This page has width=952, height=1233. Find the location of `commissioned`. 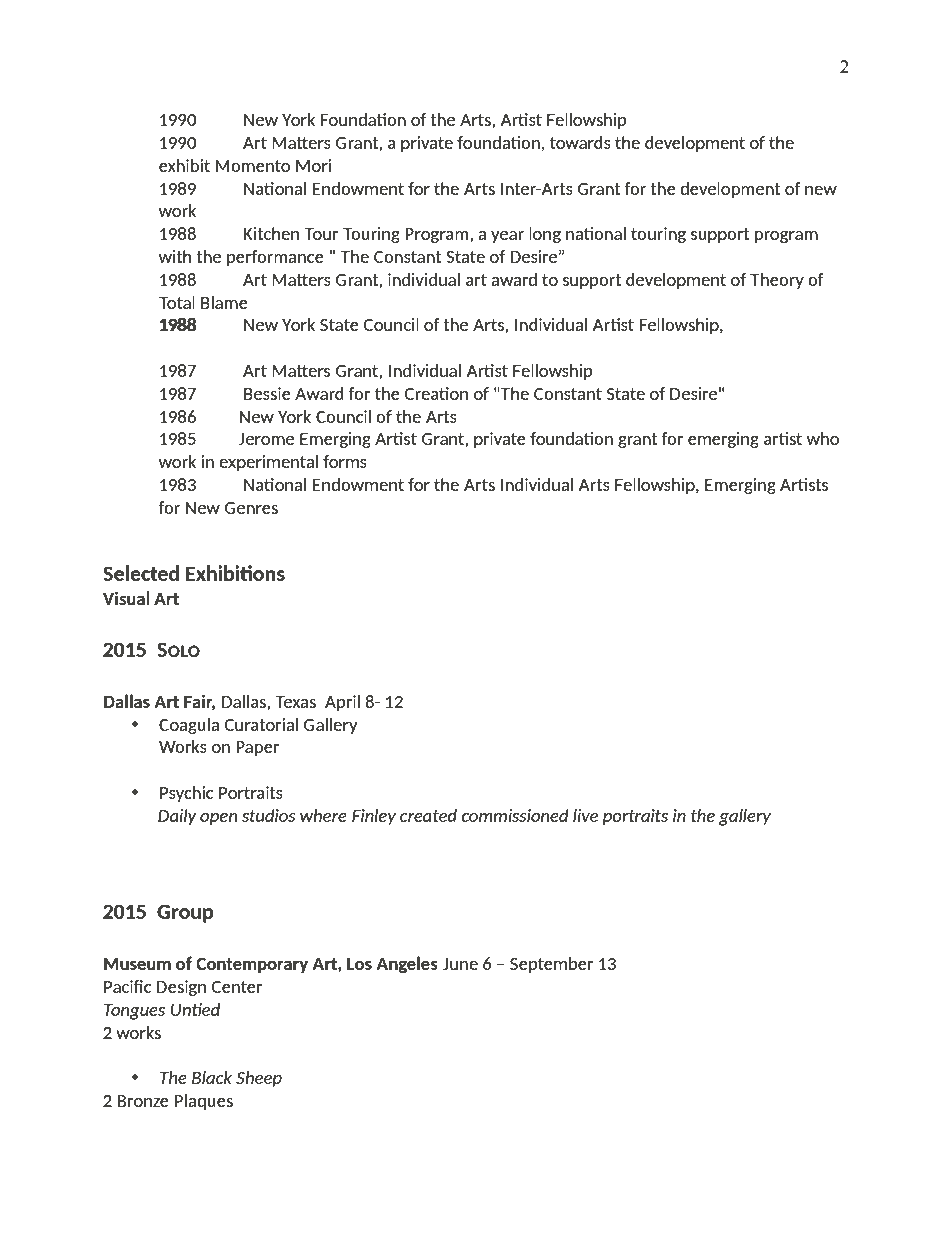

commissioned is located at coordinates (515, 815).
